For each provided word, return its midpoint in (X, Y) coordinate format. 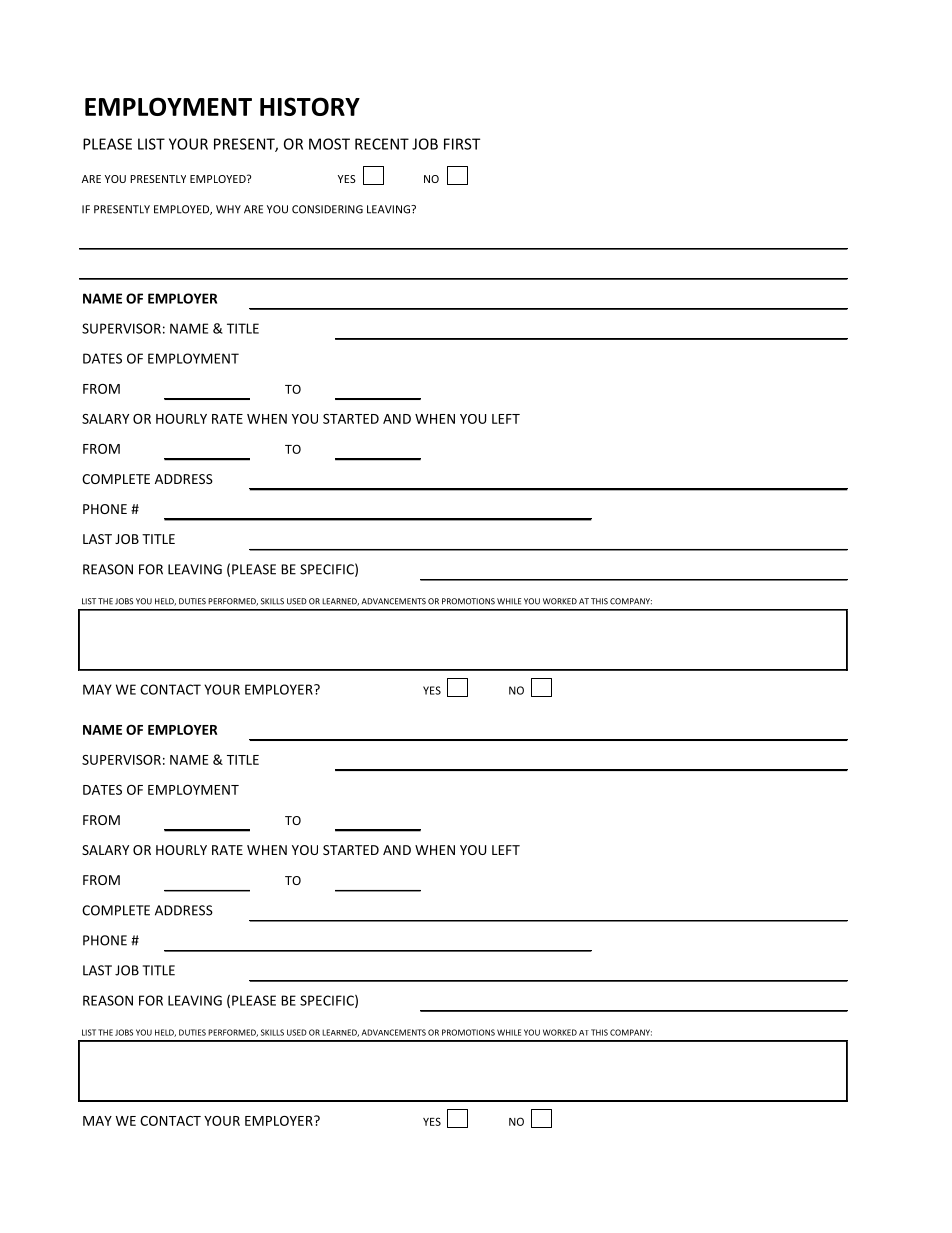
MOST (329, 144)
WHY (228, 209)
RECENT (382, 144)
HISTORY (310, 106)
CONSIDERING (327, 209)
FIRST (462, 144)
